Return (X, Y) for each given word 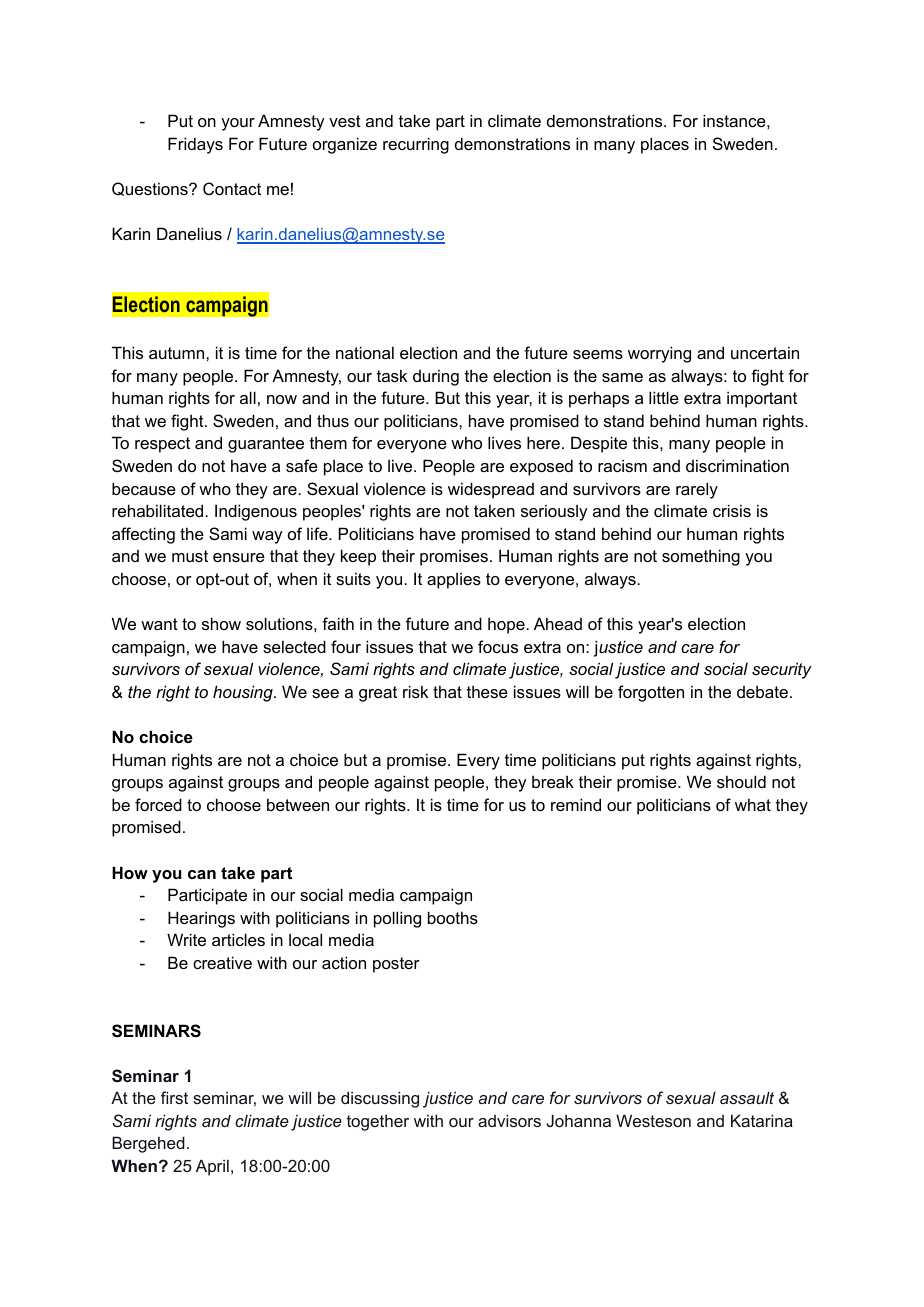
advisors (509, 1120)
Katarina (762, 1120)
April (212, 1167)
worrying (659, 354)
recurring (416, 145)
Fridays (195, 145)
